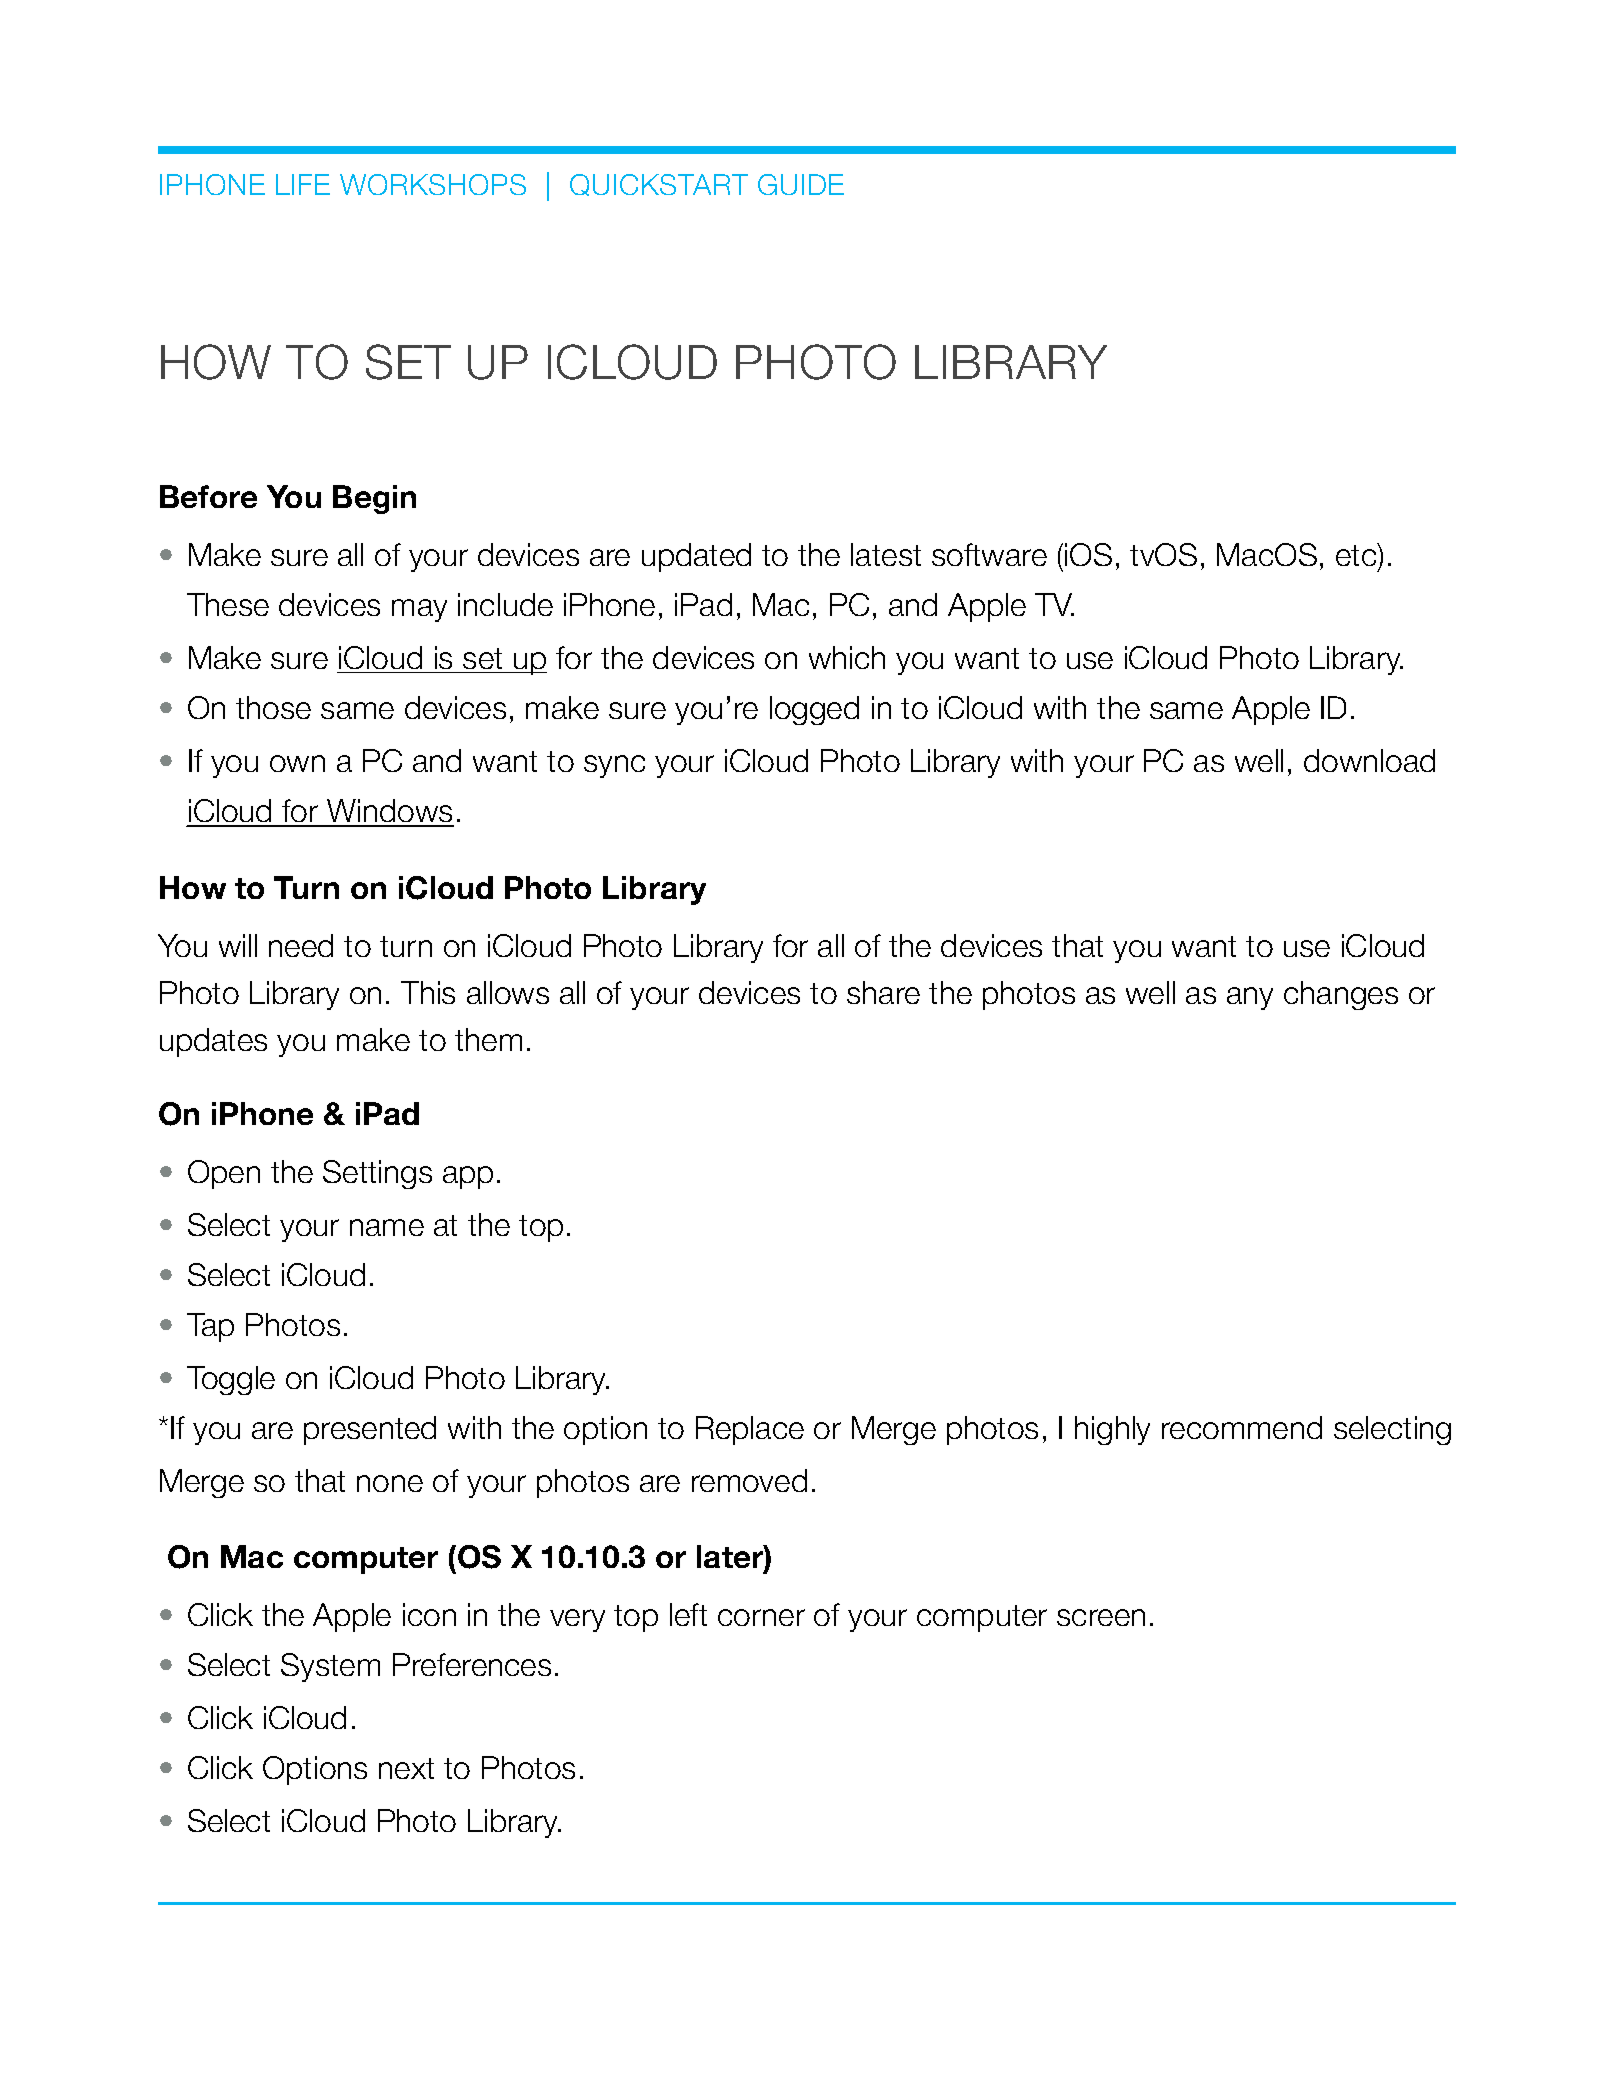 The width and height of the screenshot is (1614, 2088). Describe the element at coordinates (1250, 998) in the screenshot. I see `any` at that location.
